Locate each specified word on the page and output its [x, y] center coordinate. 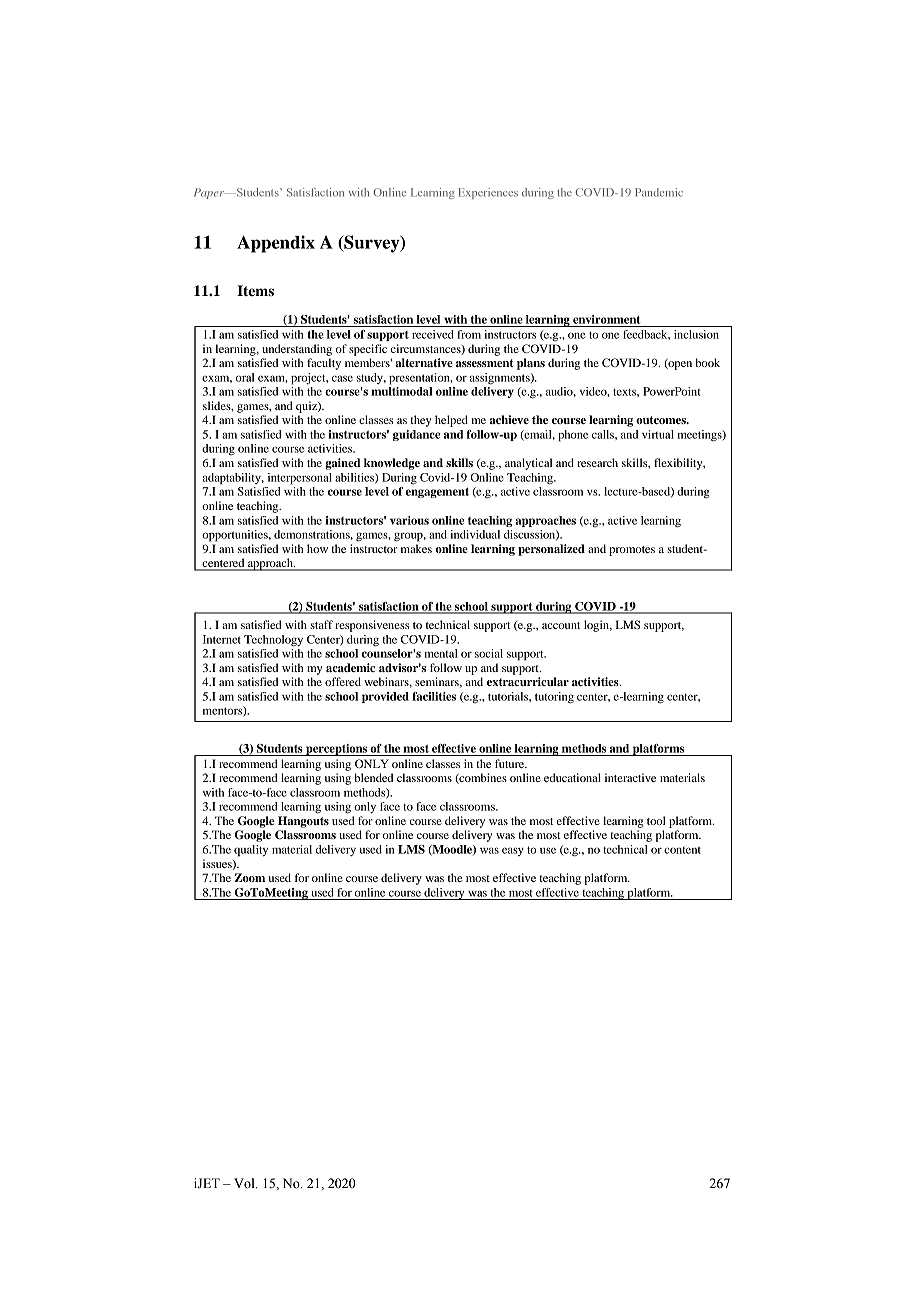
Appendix [276, 244]
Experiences [488, 193]
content [682, 850]
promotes [632, 551]
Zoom [250, 877]
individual [475, 534]
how [317, 548]
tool [656, 820]
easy [513, 851]
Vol [245, 1183]
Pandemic [659, 192]
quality [251, 851]
